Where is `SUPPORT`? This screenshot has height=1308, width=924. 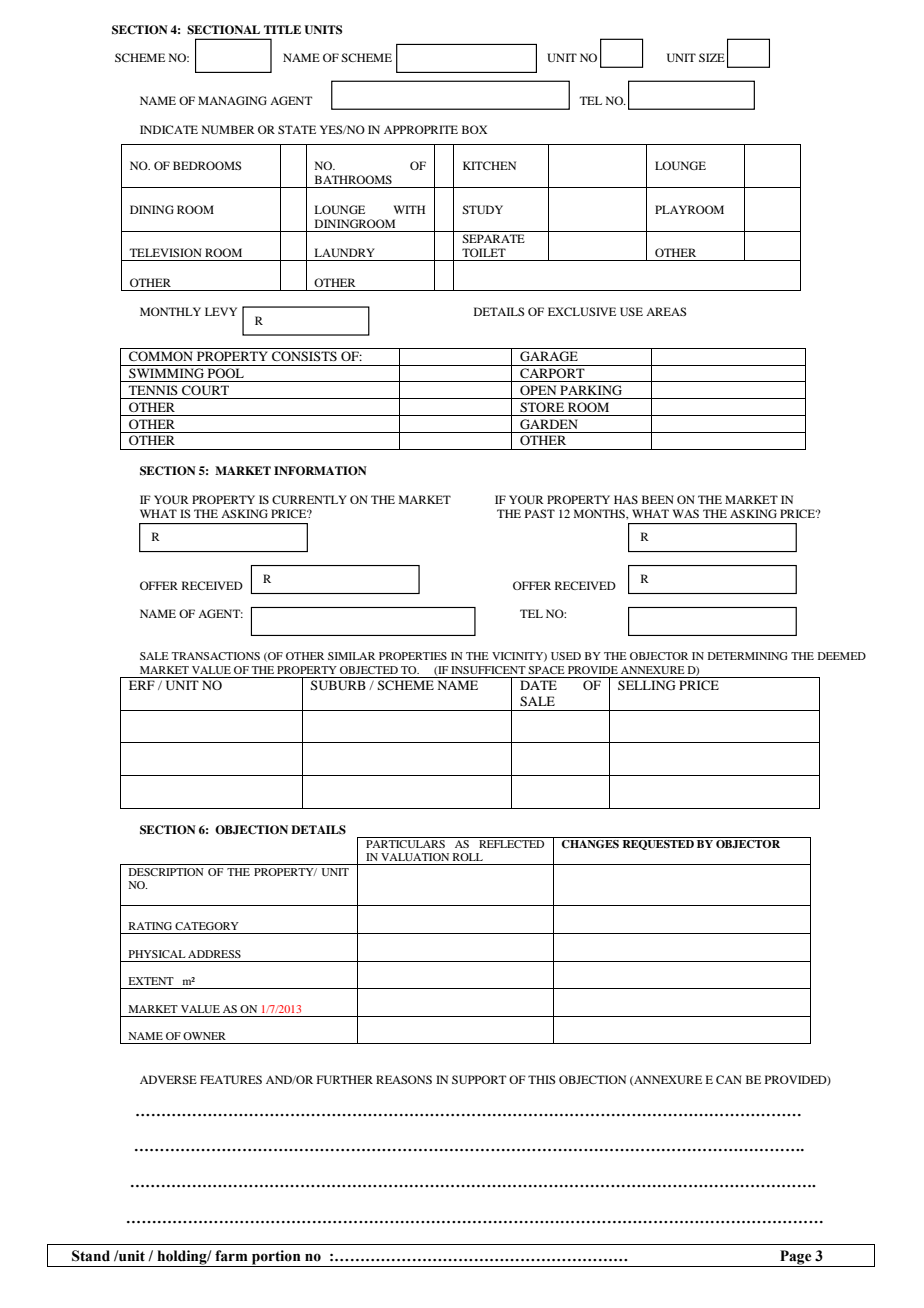 SUPPORT is located at coordinates (479, 1079).
